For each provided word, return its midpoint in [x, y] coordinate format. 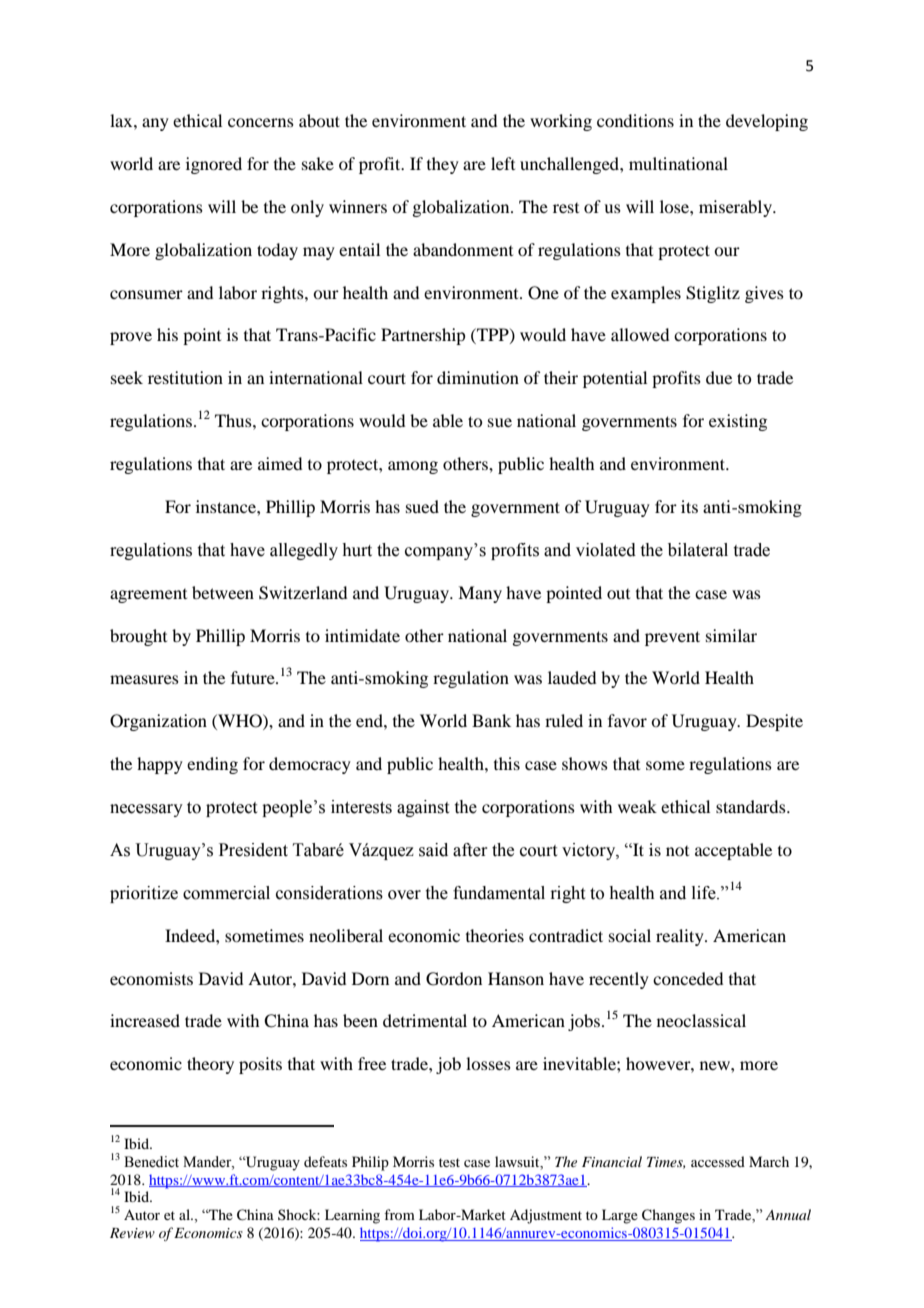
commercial [226, 893]
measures [144, 679]
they [443, 165]
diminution [478, 377]
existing [738, 422]
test [449, 1162]
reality [681, 937]
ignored [214, 165]
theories [495, 935]
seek [127, 377]
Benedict [151, 1162]
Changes [668, 1216]
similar [731, 635]
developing [767, 122]
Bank [491, 720]
